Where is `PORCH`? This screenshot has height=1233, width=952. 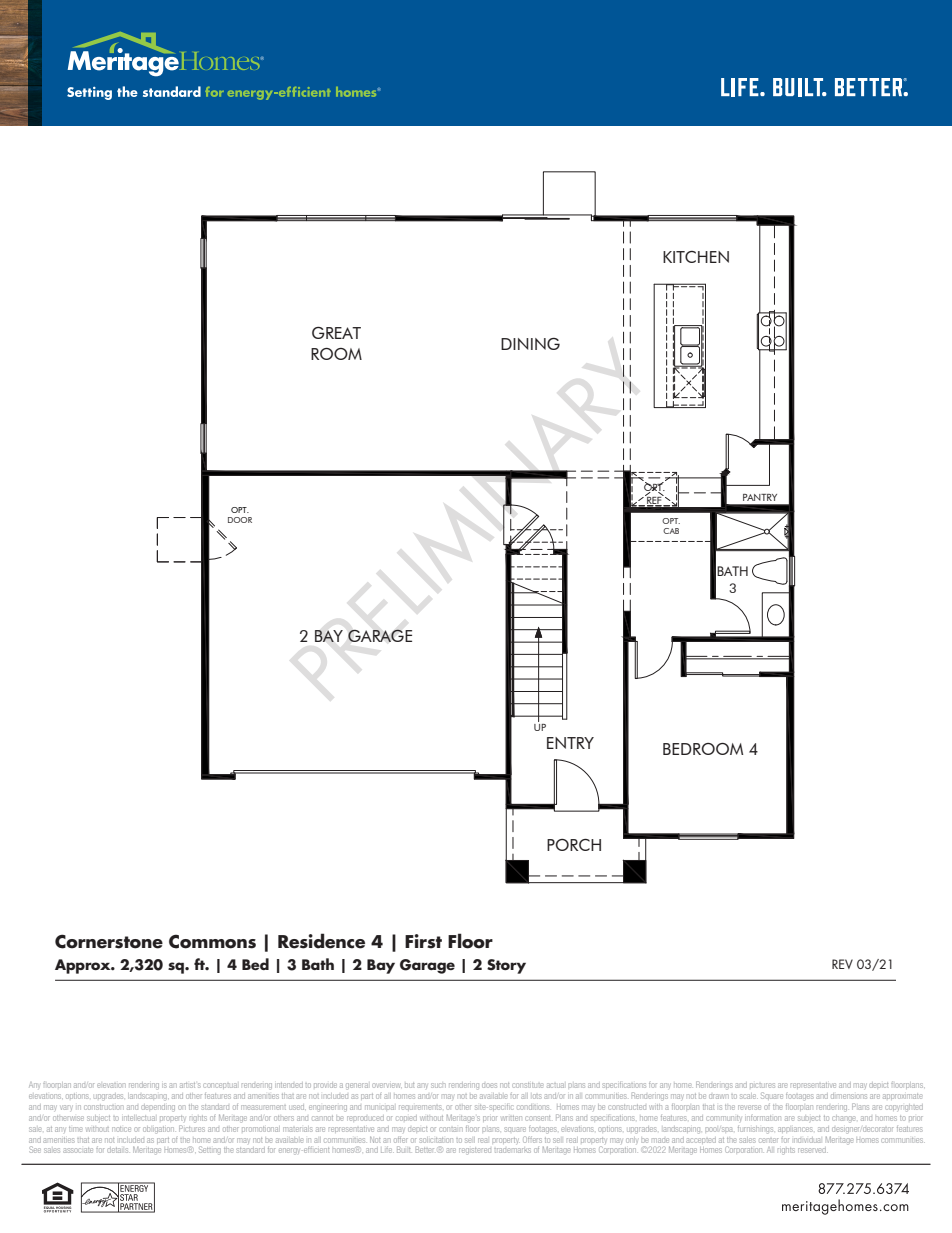
PORCH is located at coordinates (574, 845).
